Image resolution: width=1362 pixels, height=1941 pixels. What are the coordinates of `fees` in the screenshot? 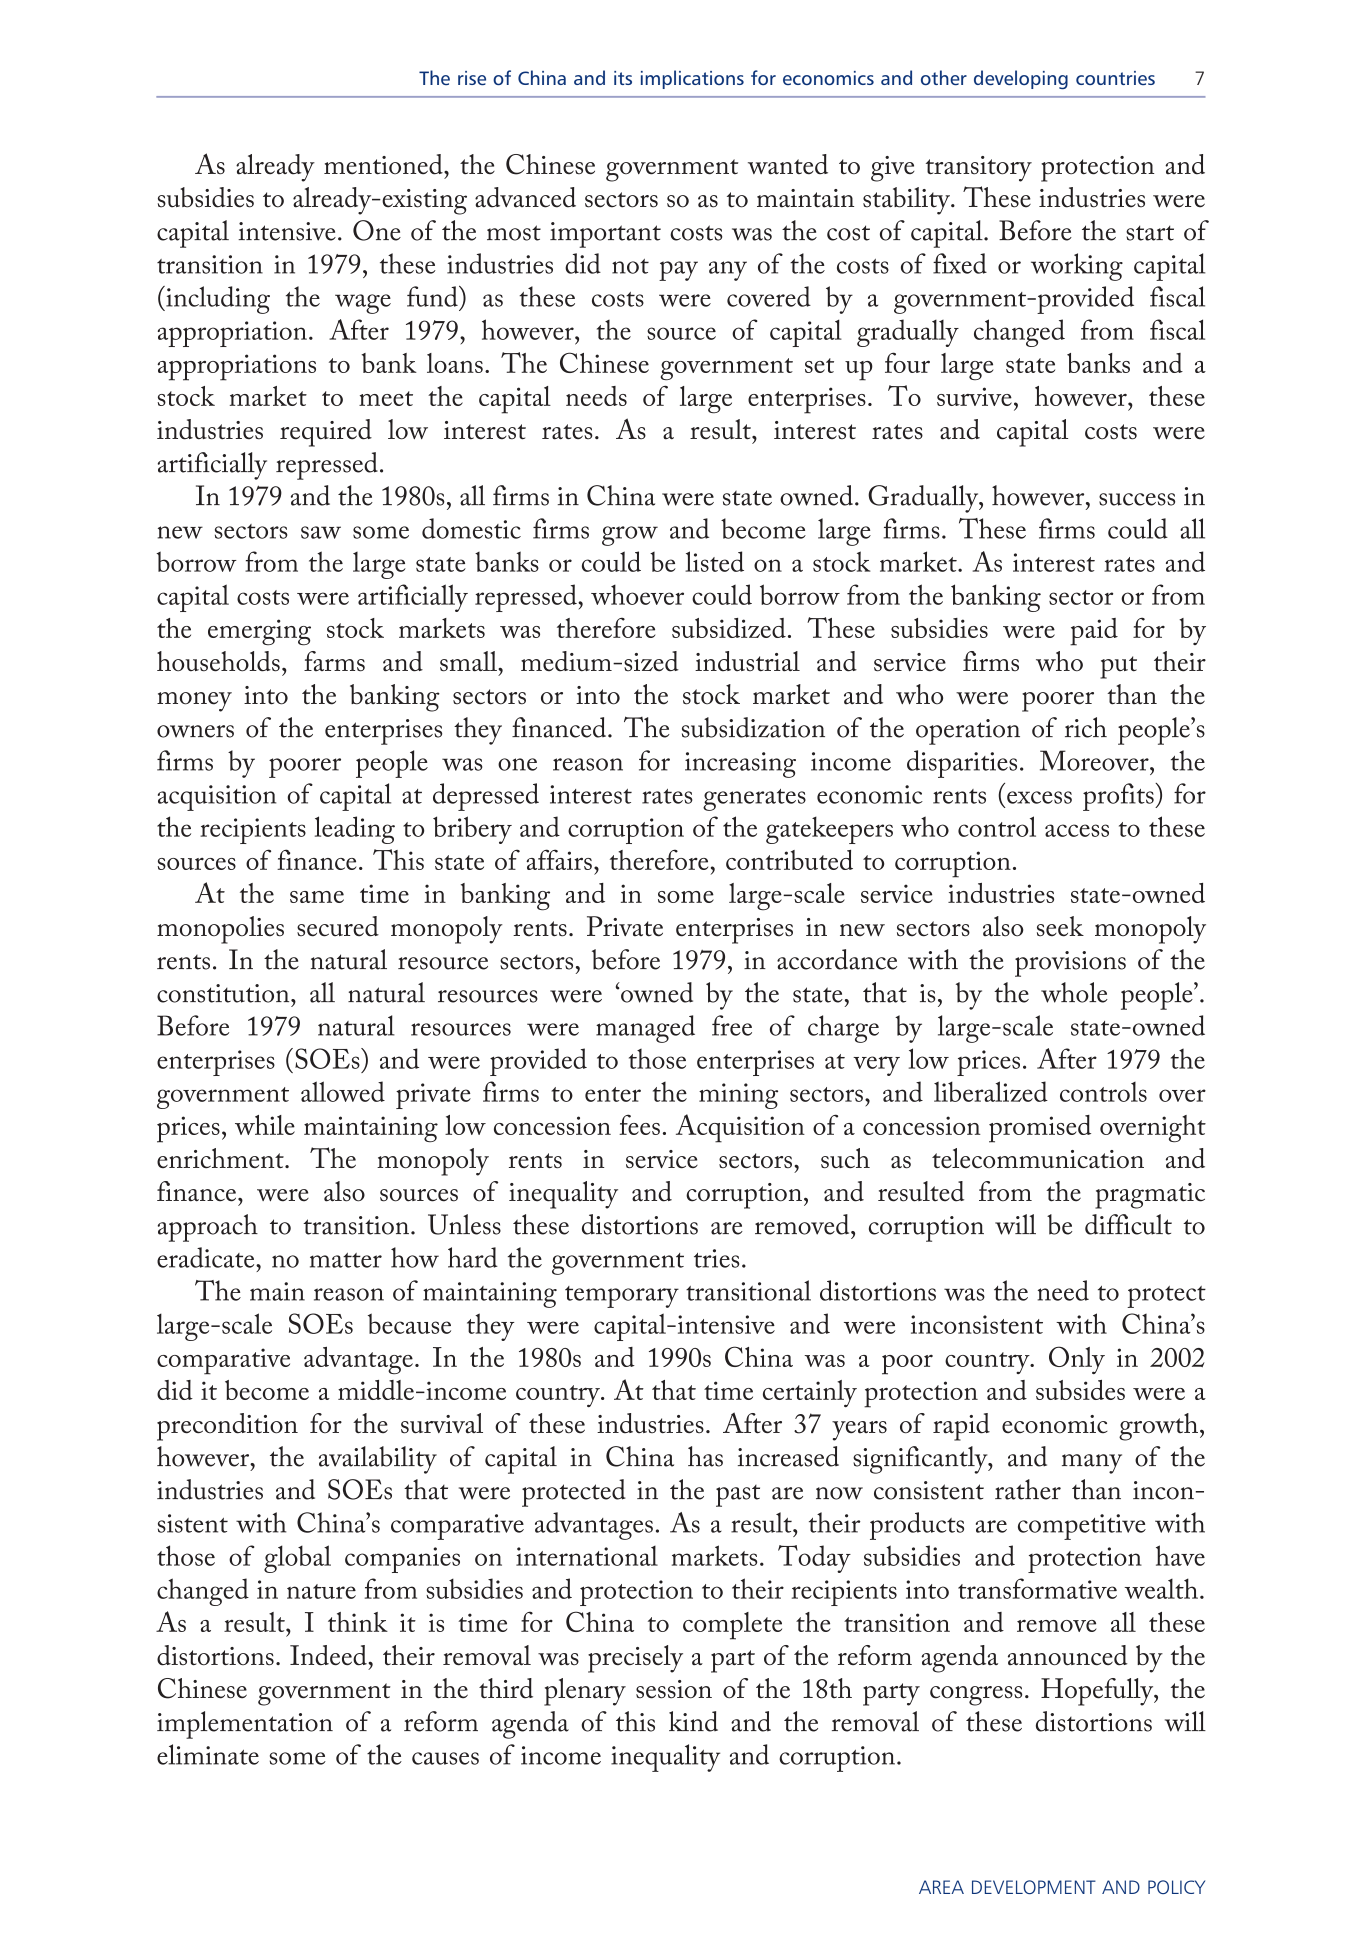 It's located at (639, 1124).
